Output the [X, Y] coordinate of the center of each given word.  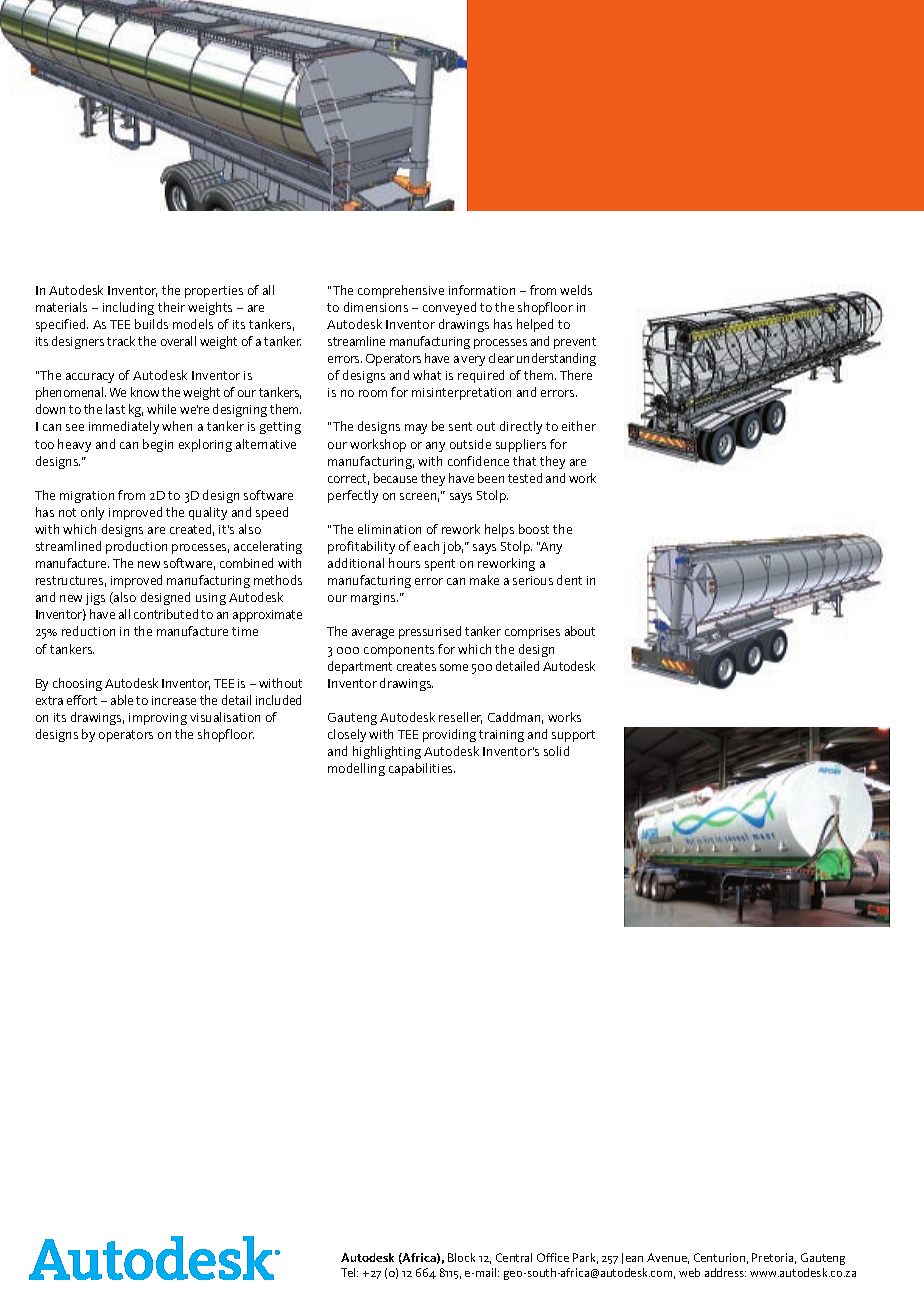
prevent [575, 343]
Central [514, 1257]
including [128, 308]
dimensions [376, 307]
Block [461, 1257]
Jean [632, 1258]
